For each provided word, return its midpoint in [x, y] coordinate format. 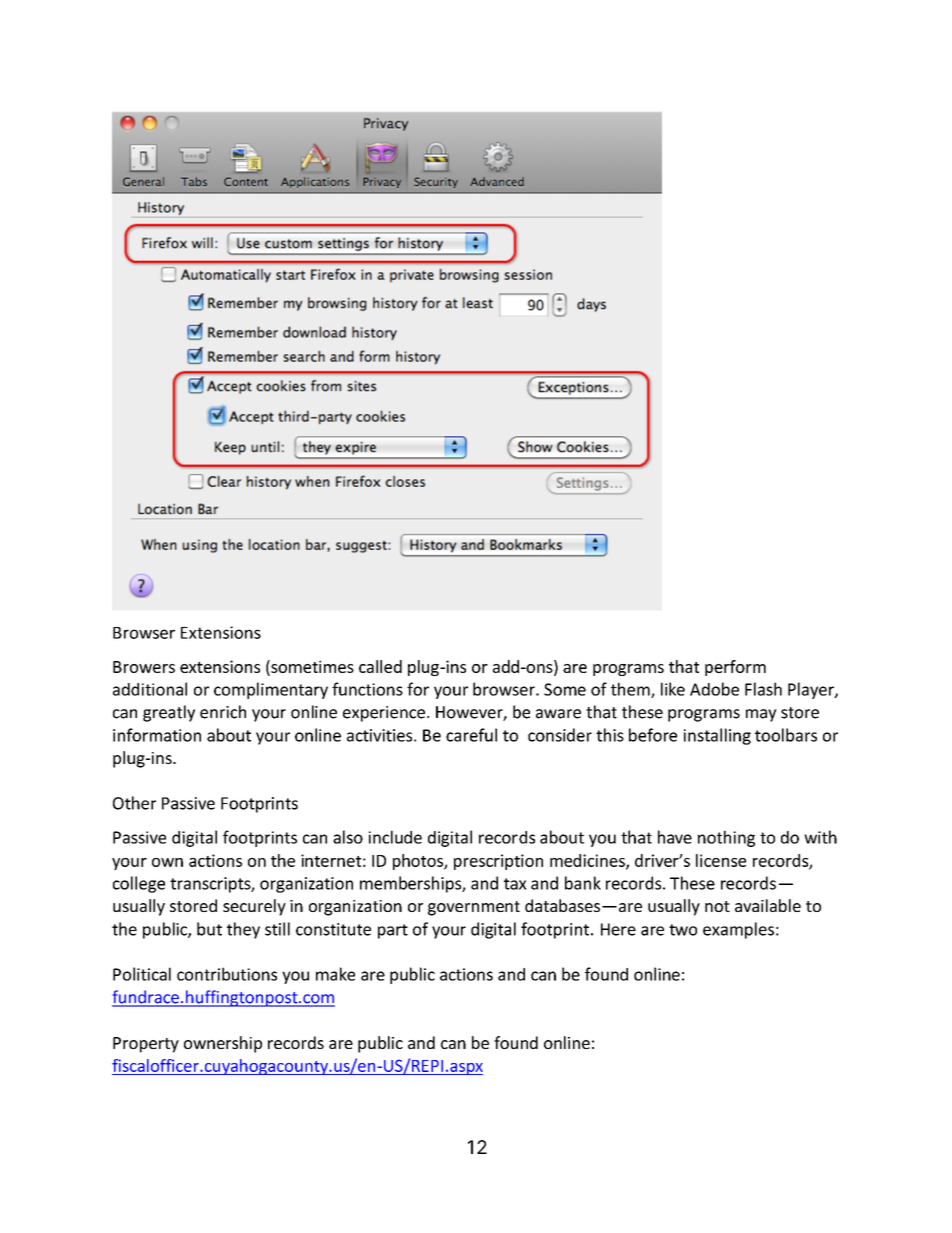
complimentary [271, 690]
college [139, 884]
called [380, 666]
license [721, 860]
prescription [498, 862]
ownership [223, 1044]
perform [735, 668]
